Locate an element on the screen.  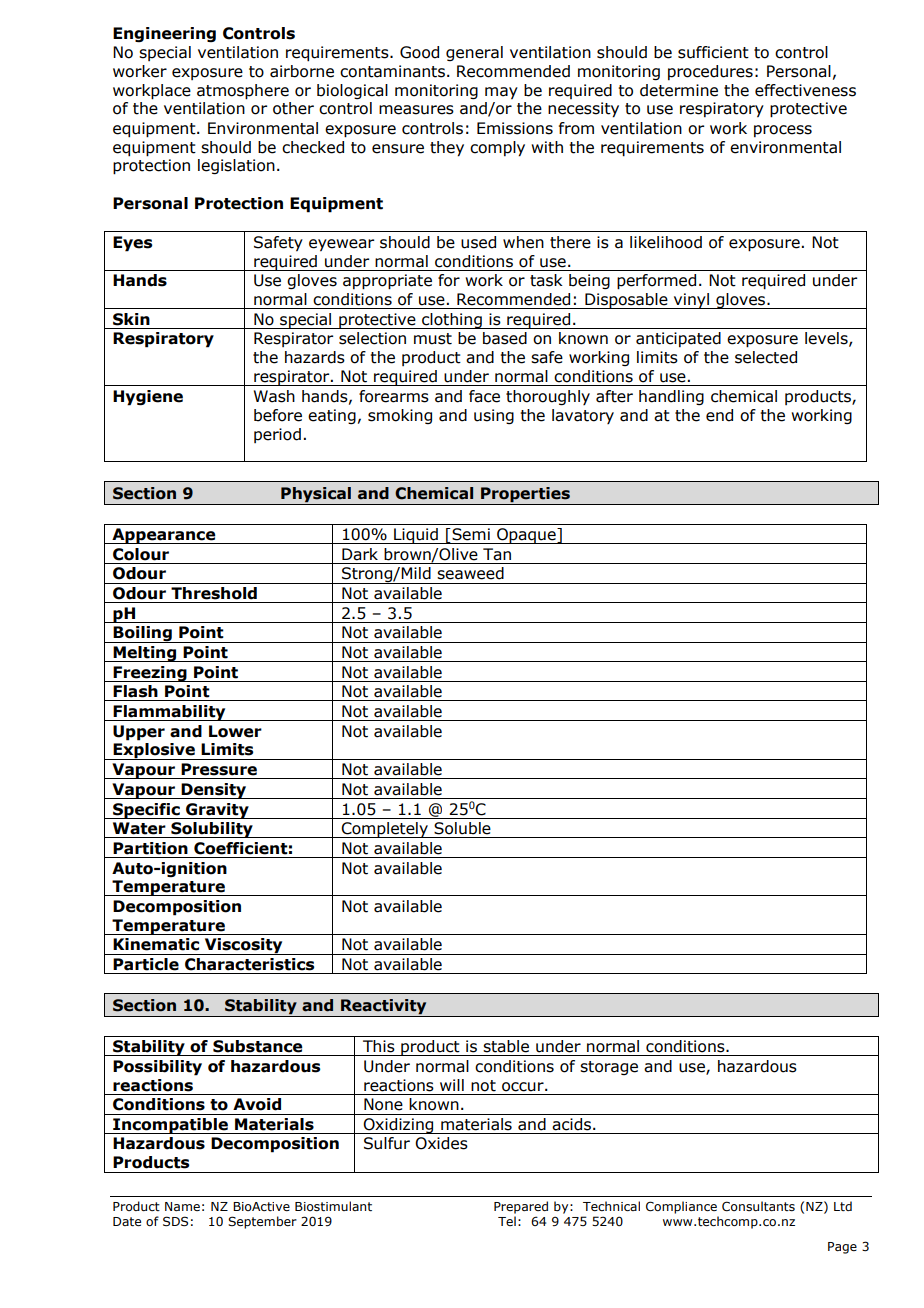
handling is located at coordinates (671, 397).
